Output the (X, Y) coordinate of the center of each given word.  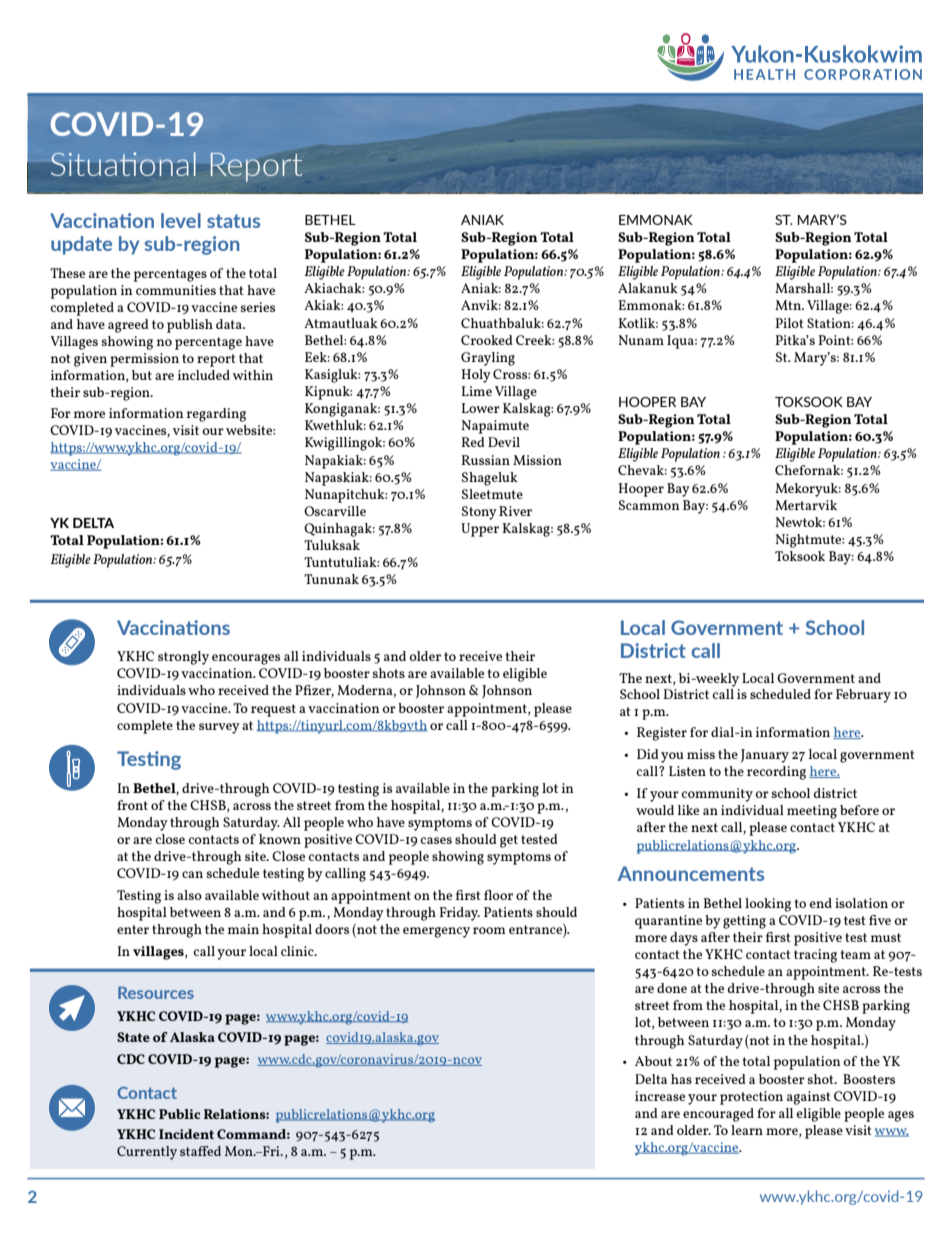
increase (660, 1096)
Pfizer (314, 691)
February (863, 696)
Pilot (789, 323)
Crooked (487, 340)
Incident (186, 1134)
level (181, 220)
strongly (183, 658)
